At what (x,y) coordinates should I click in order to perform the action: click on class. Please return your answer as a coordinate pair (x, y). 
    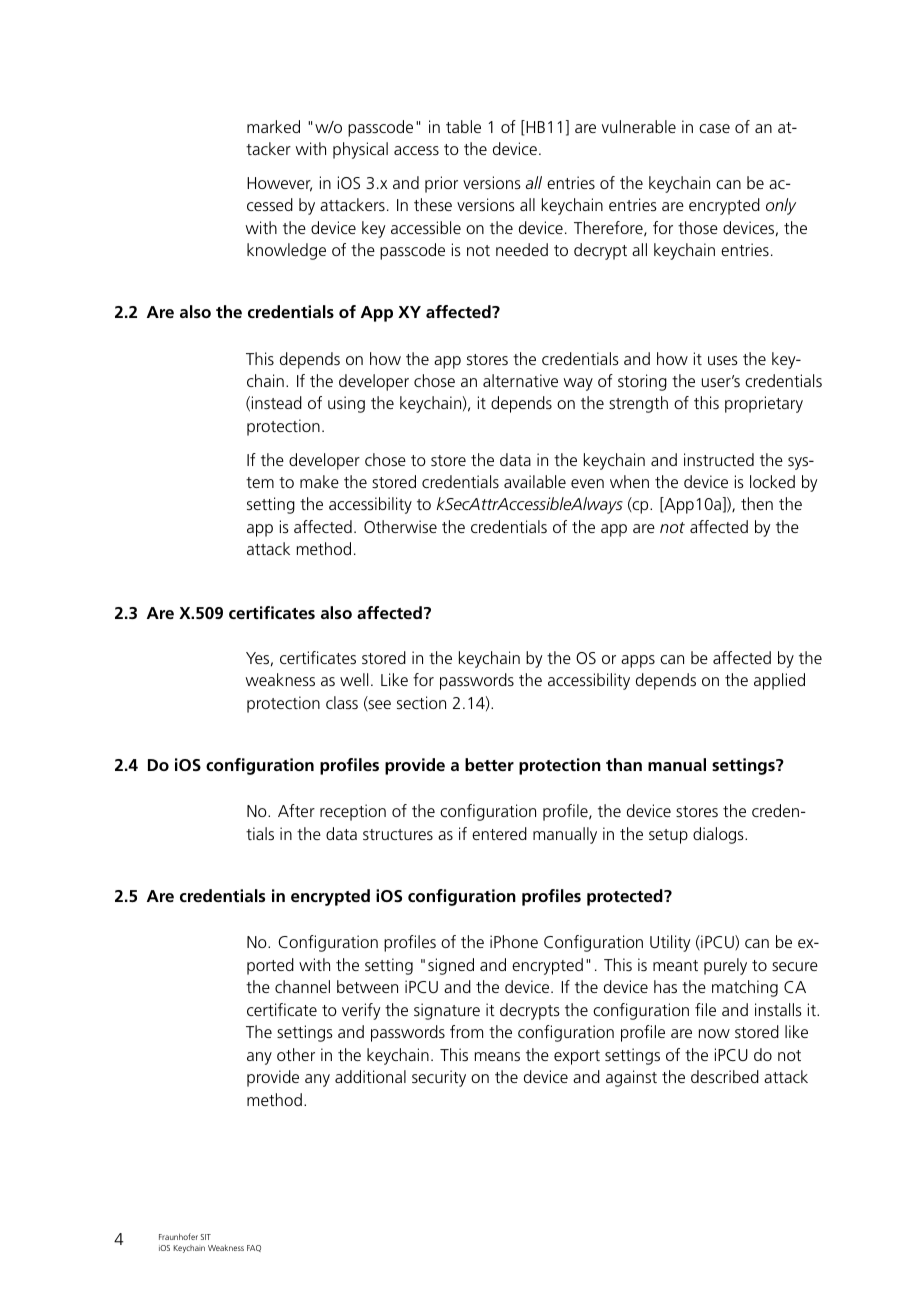
    Looking at the image, I should click on (342, 702).
